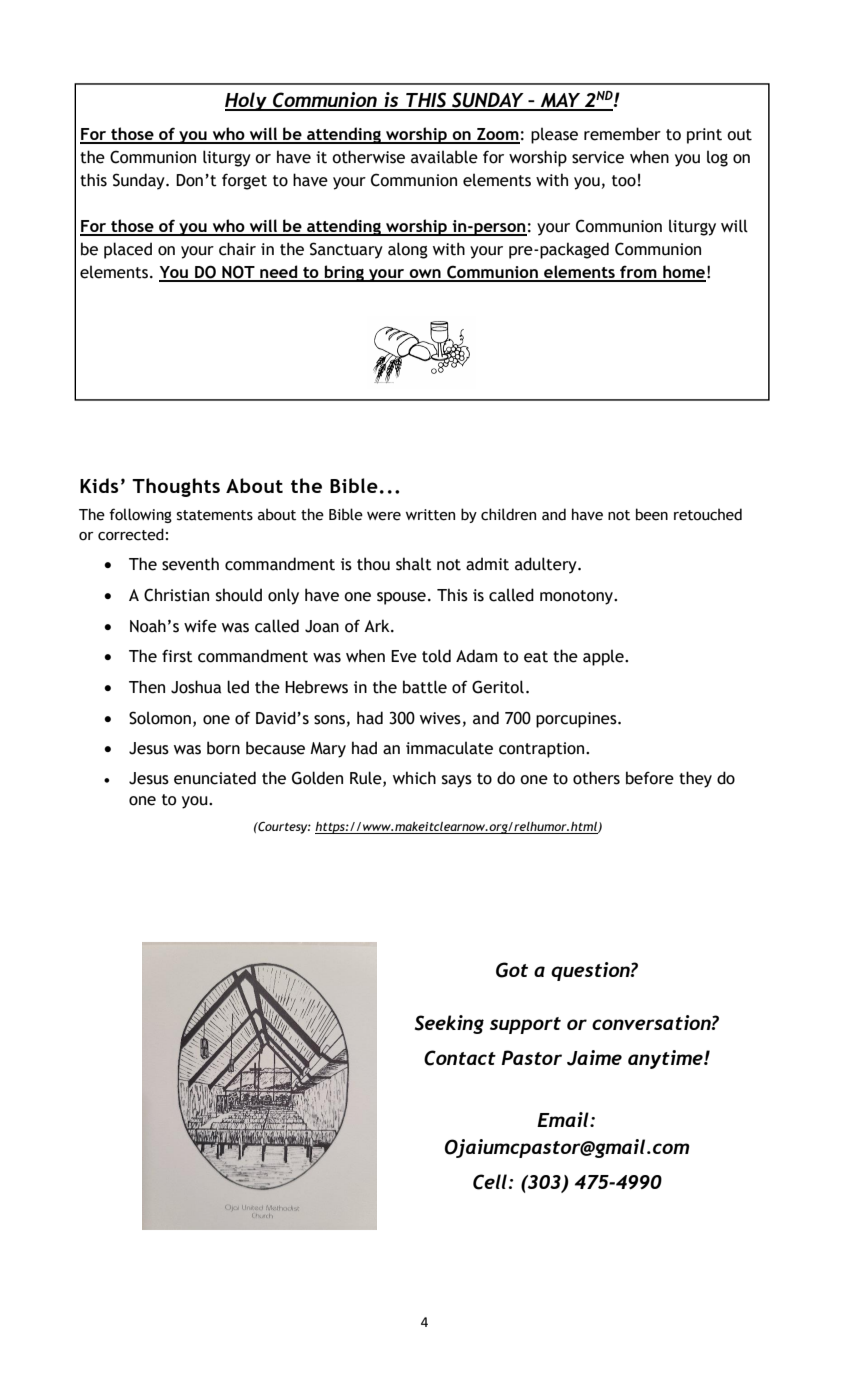 The height and width of the screenshot is (1400, 849). Describe the element at coordinates (444, 157) in the screenshot. I see `available` at that location.
